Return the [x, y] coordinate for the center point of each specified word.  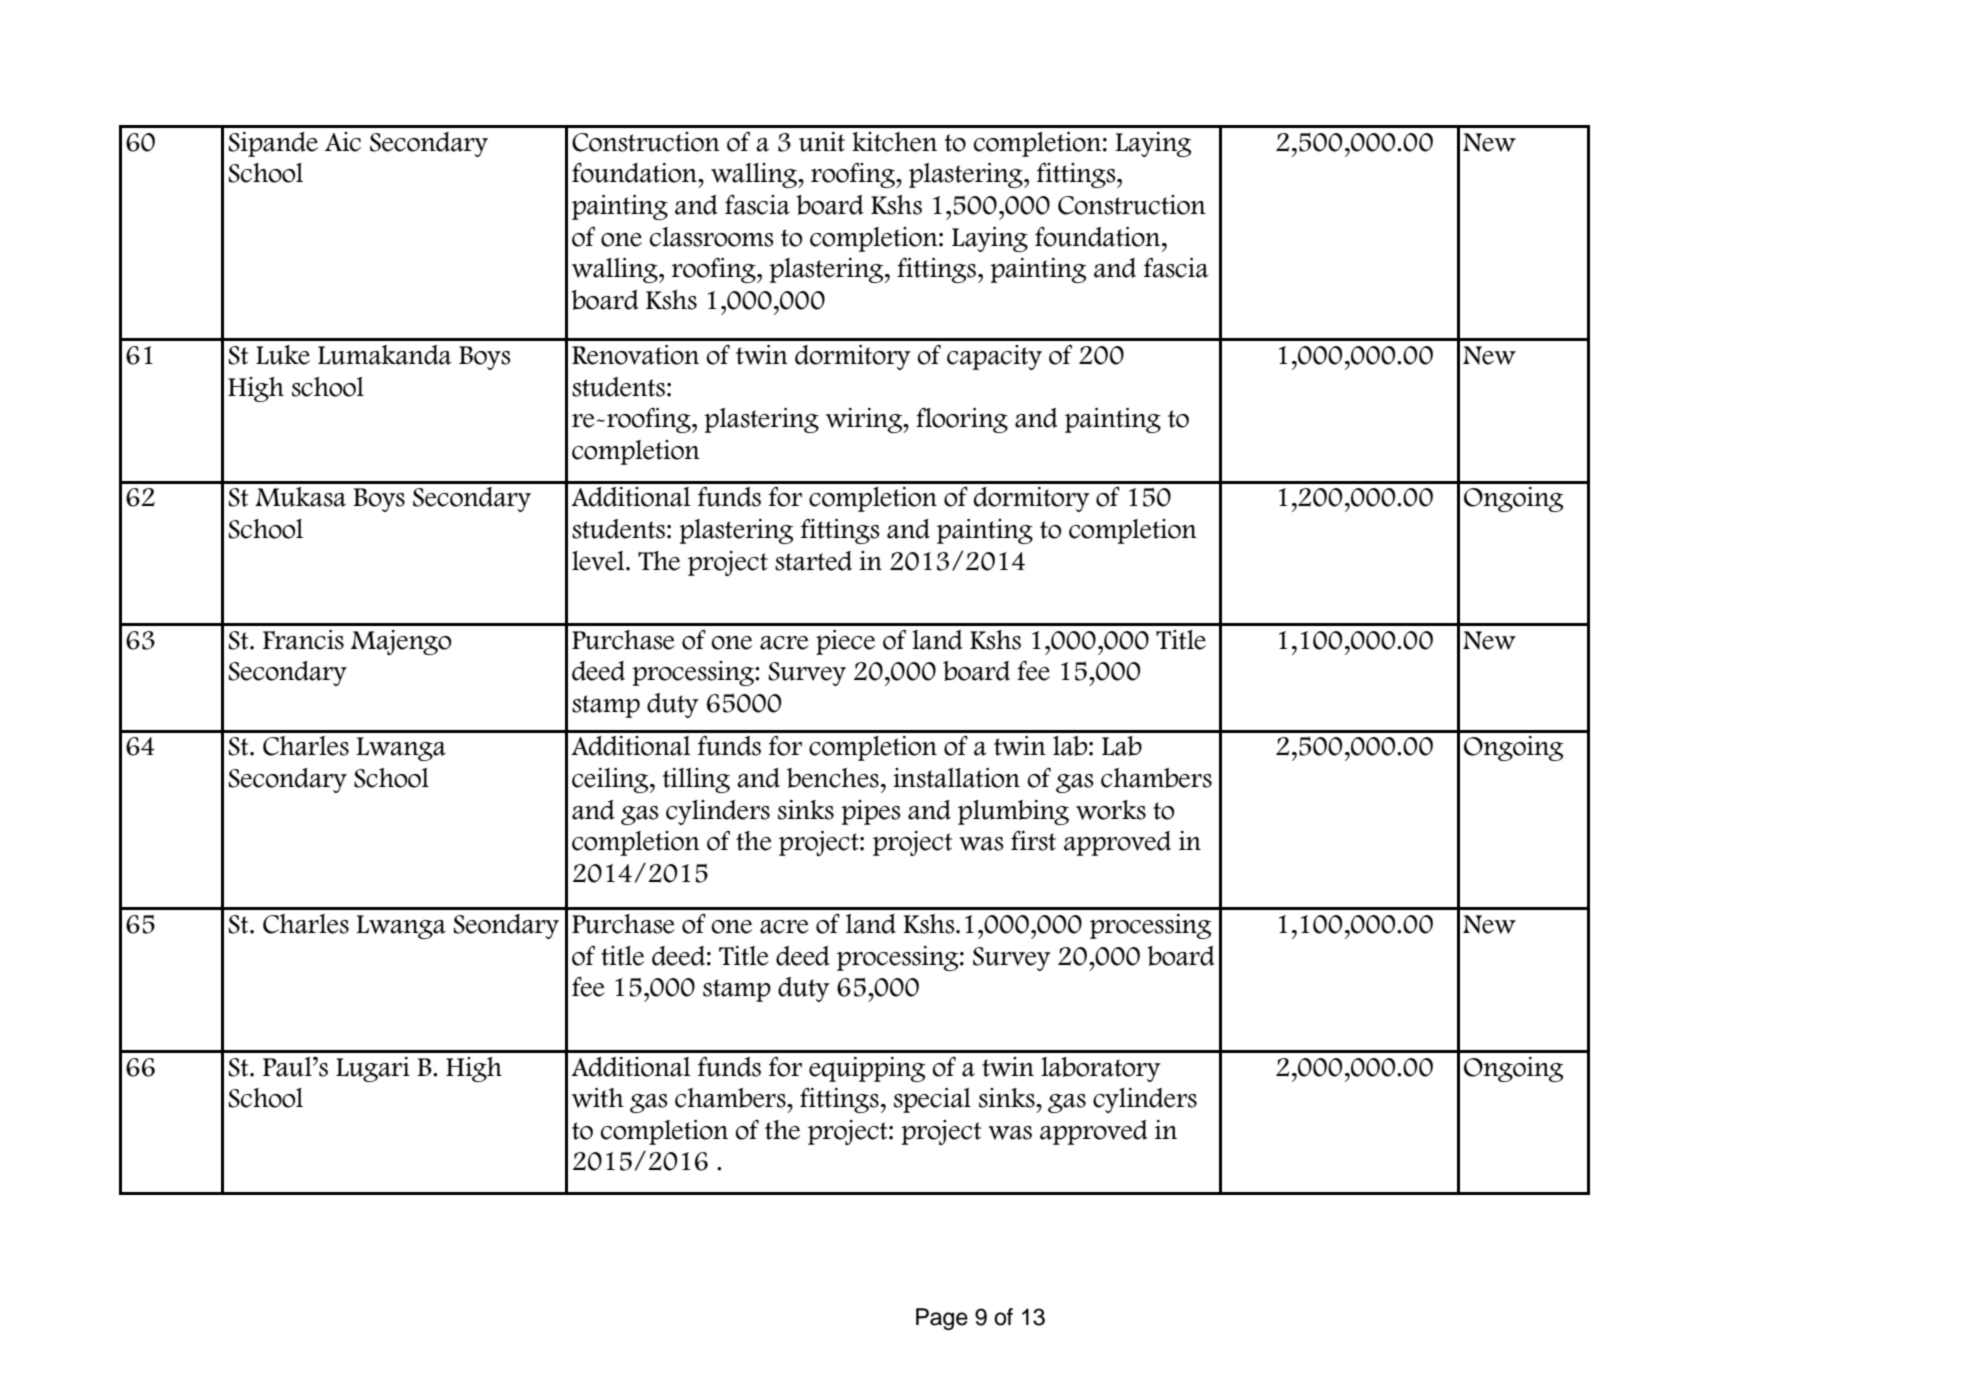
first [1033, 841]
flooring [962, 420]
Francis [303, 640]
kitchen [894, 142]
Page [942, 1319]
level [599, 561]
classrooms [712, 237]
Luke [283, 355]
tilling [696, 780]
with [598, 1098]
